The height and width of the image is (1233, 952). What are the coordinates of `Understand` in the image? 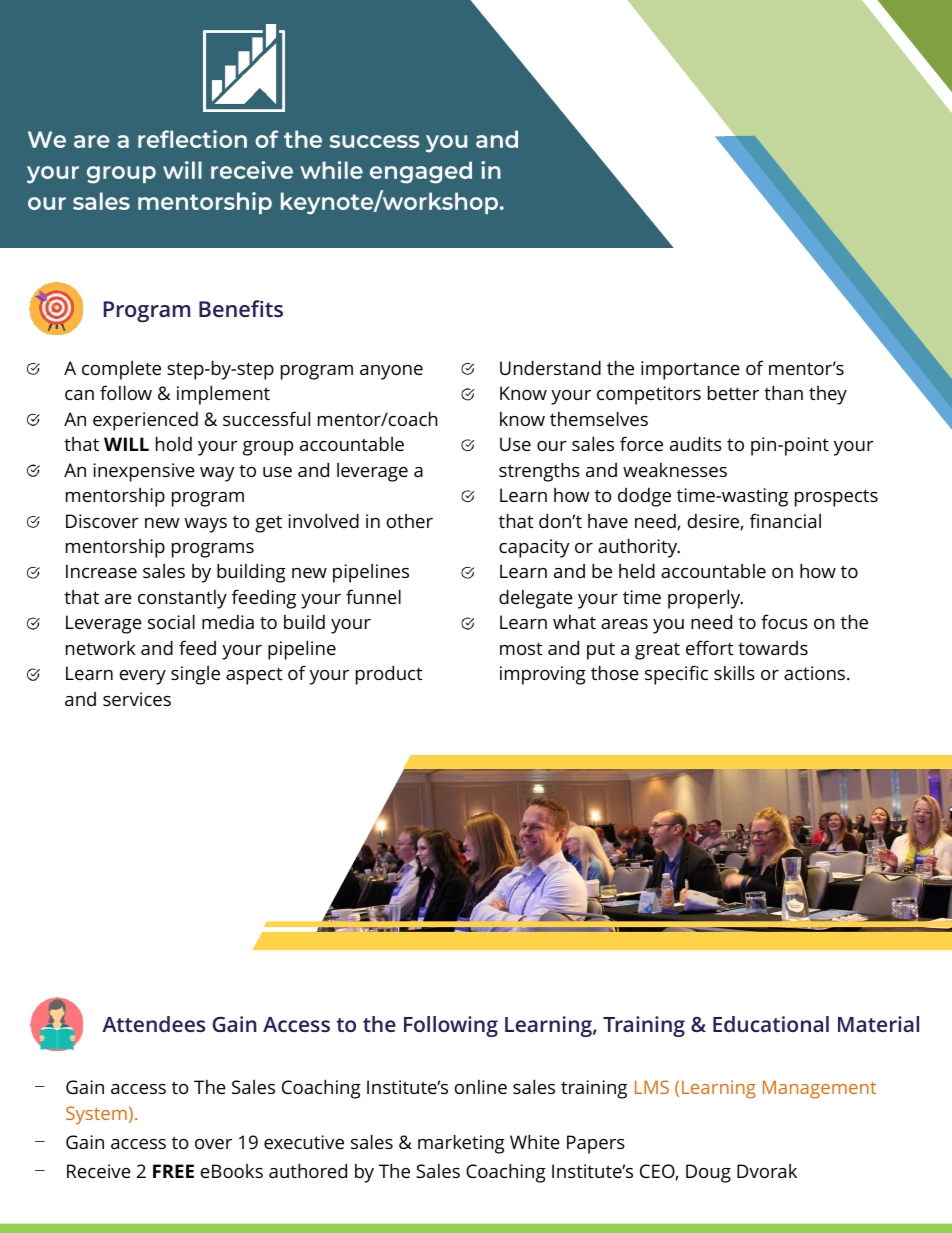 It's located at (550, 367).
